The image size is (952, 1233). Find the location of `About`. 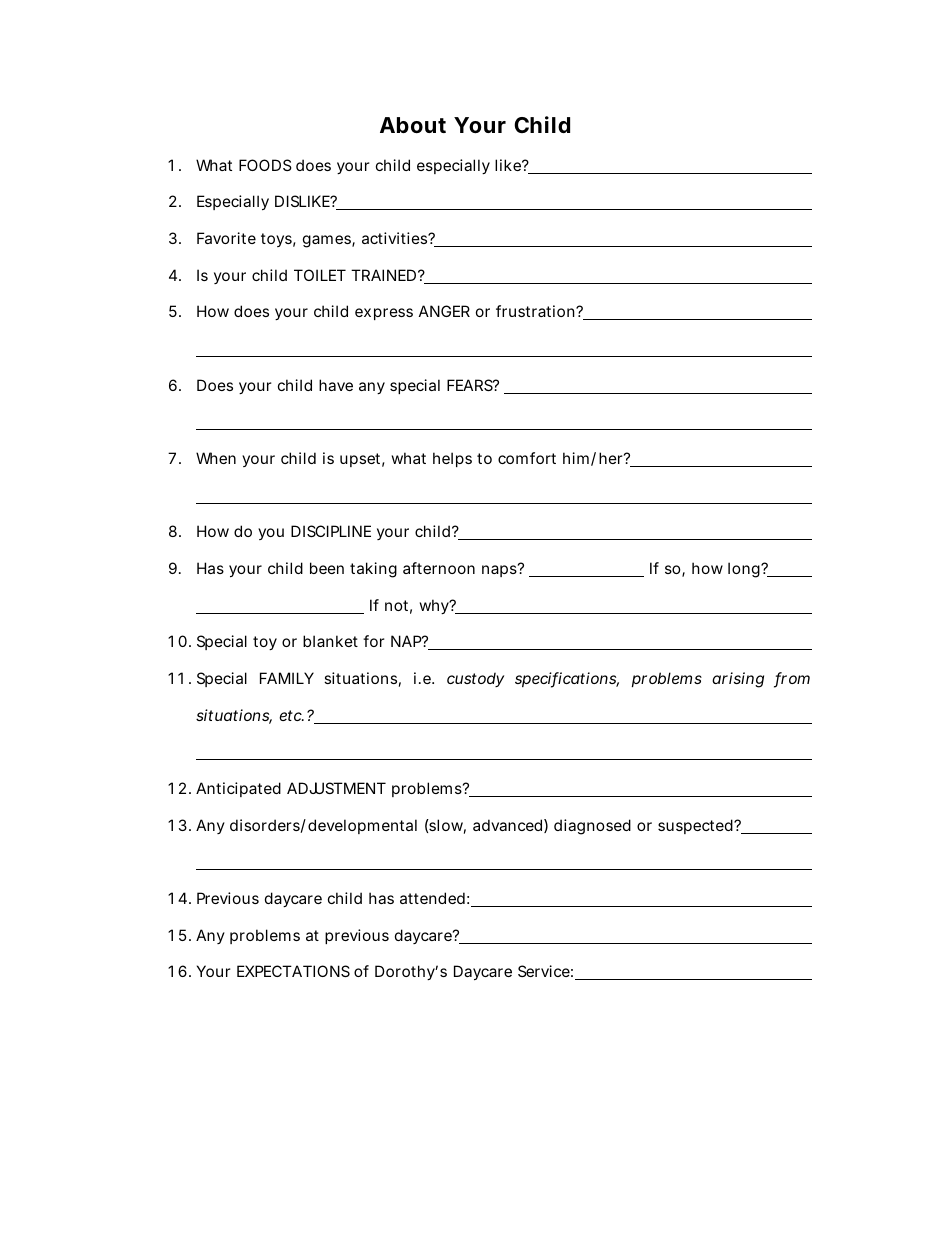

About is located at coordinates (413, 125).
